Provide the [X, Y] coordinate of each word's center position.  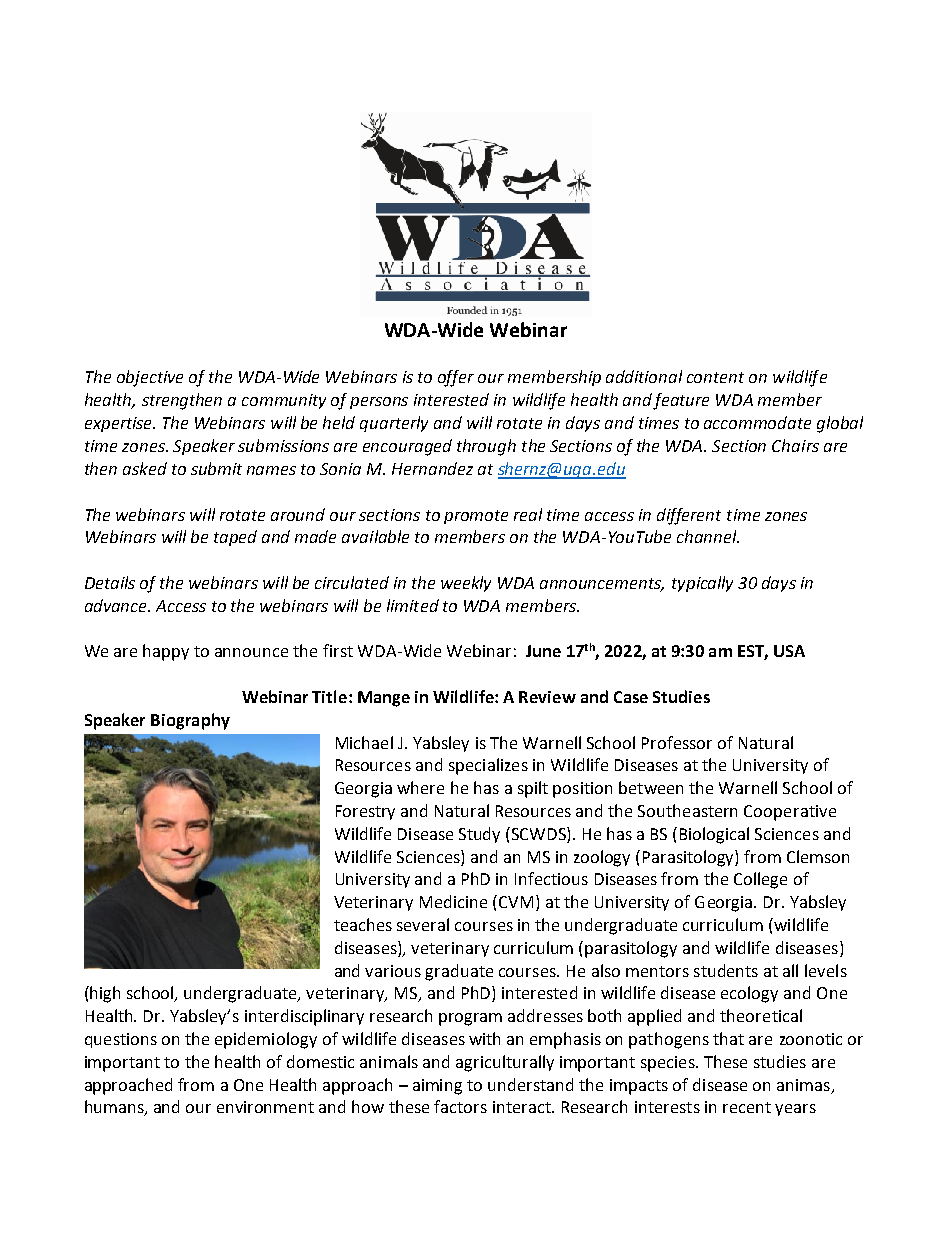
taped [235, 538]
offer [456, 378]
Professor [677, 742]
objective [150, 378]
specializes [488, 766]
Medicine [453, 901]
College [760, 880]
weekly [466, 584]
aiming [437, 1087]
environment [265, 1107]
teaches [363, 924]
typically [702, 584]
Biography [190, 721]
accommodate [757, 422]
